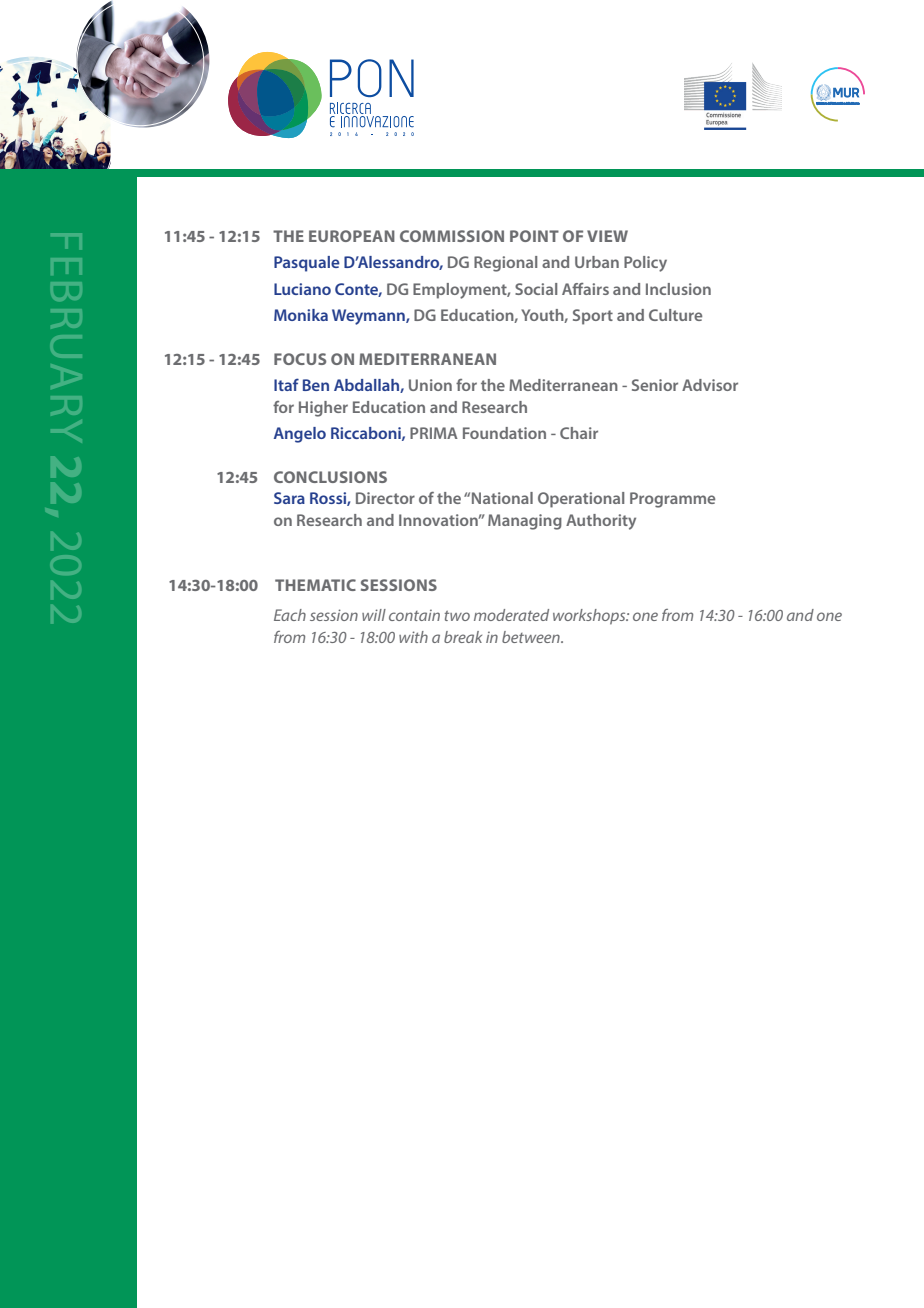 The image size is (924, 1308). What do you see at coordinates (300, 359) in the screenshot?
I see `FOCUS` at bounding box center [300, 359].
